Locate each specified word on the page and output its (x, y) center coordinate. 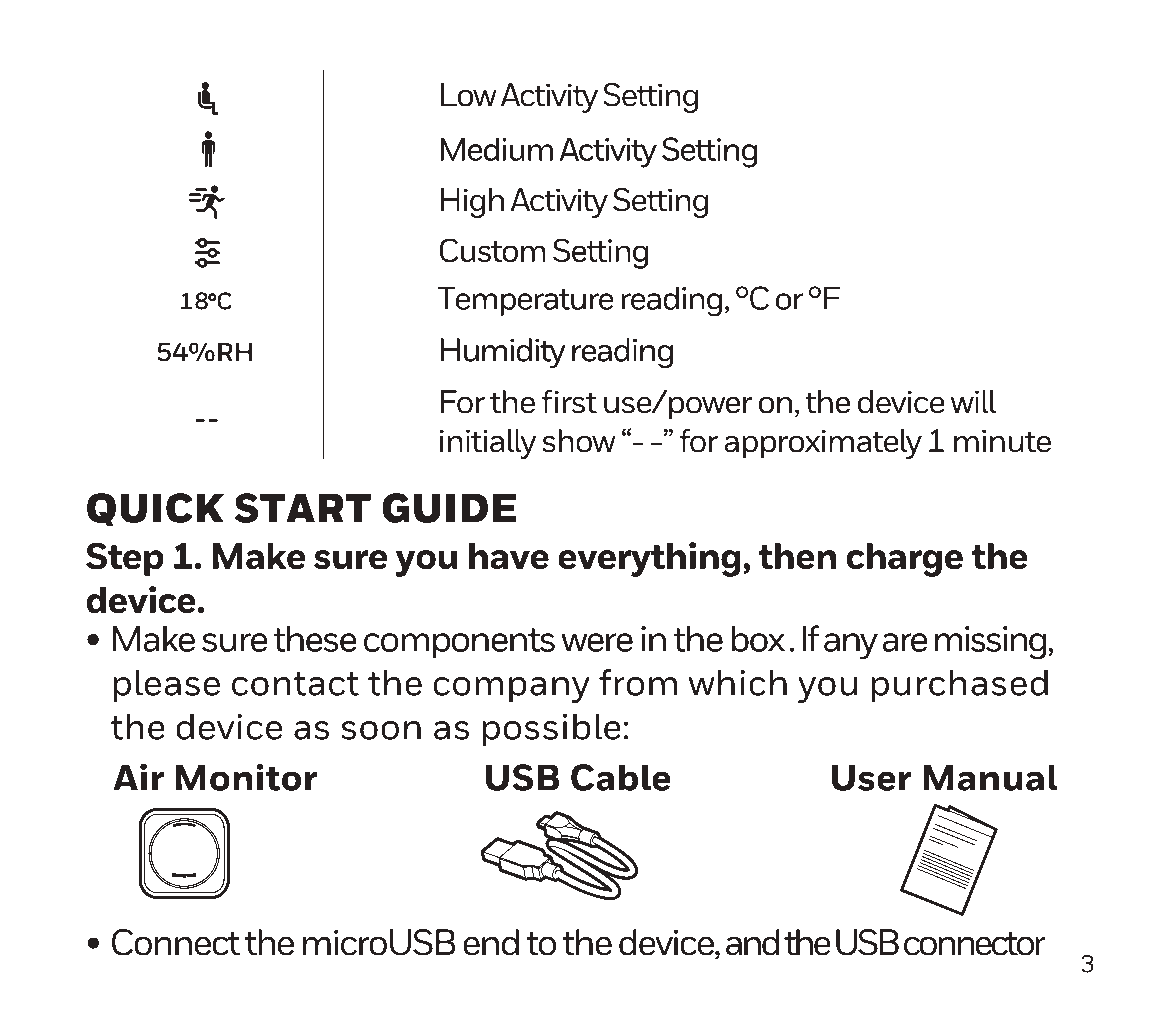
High (472, 203)
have (509, 556)
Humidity (503, 353)
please (167, 685)
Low (469, 95)
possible (552, 729)
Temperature (525, 301)
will (973, 401)
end (491, 942)
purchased (960, 685)
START (302, 508)
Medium (497, 149)
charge (905, 560)
